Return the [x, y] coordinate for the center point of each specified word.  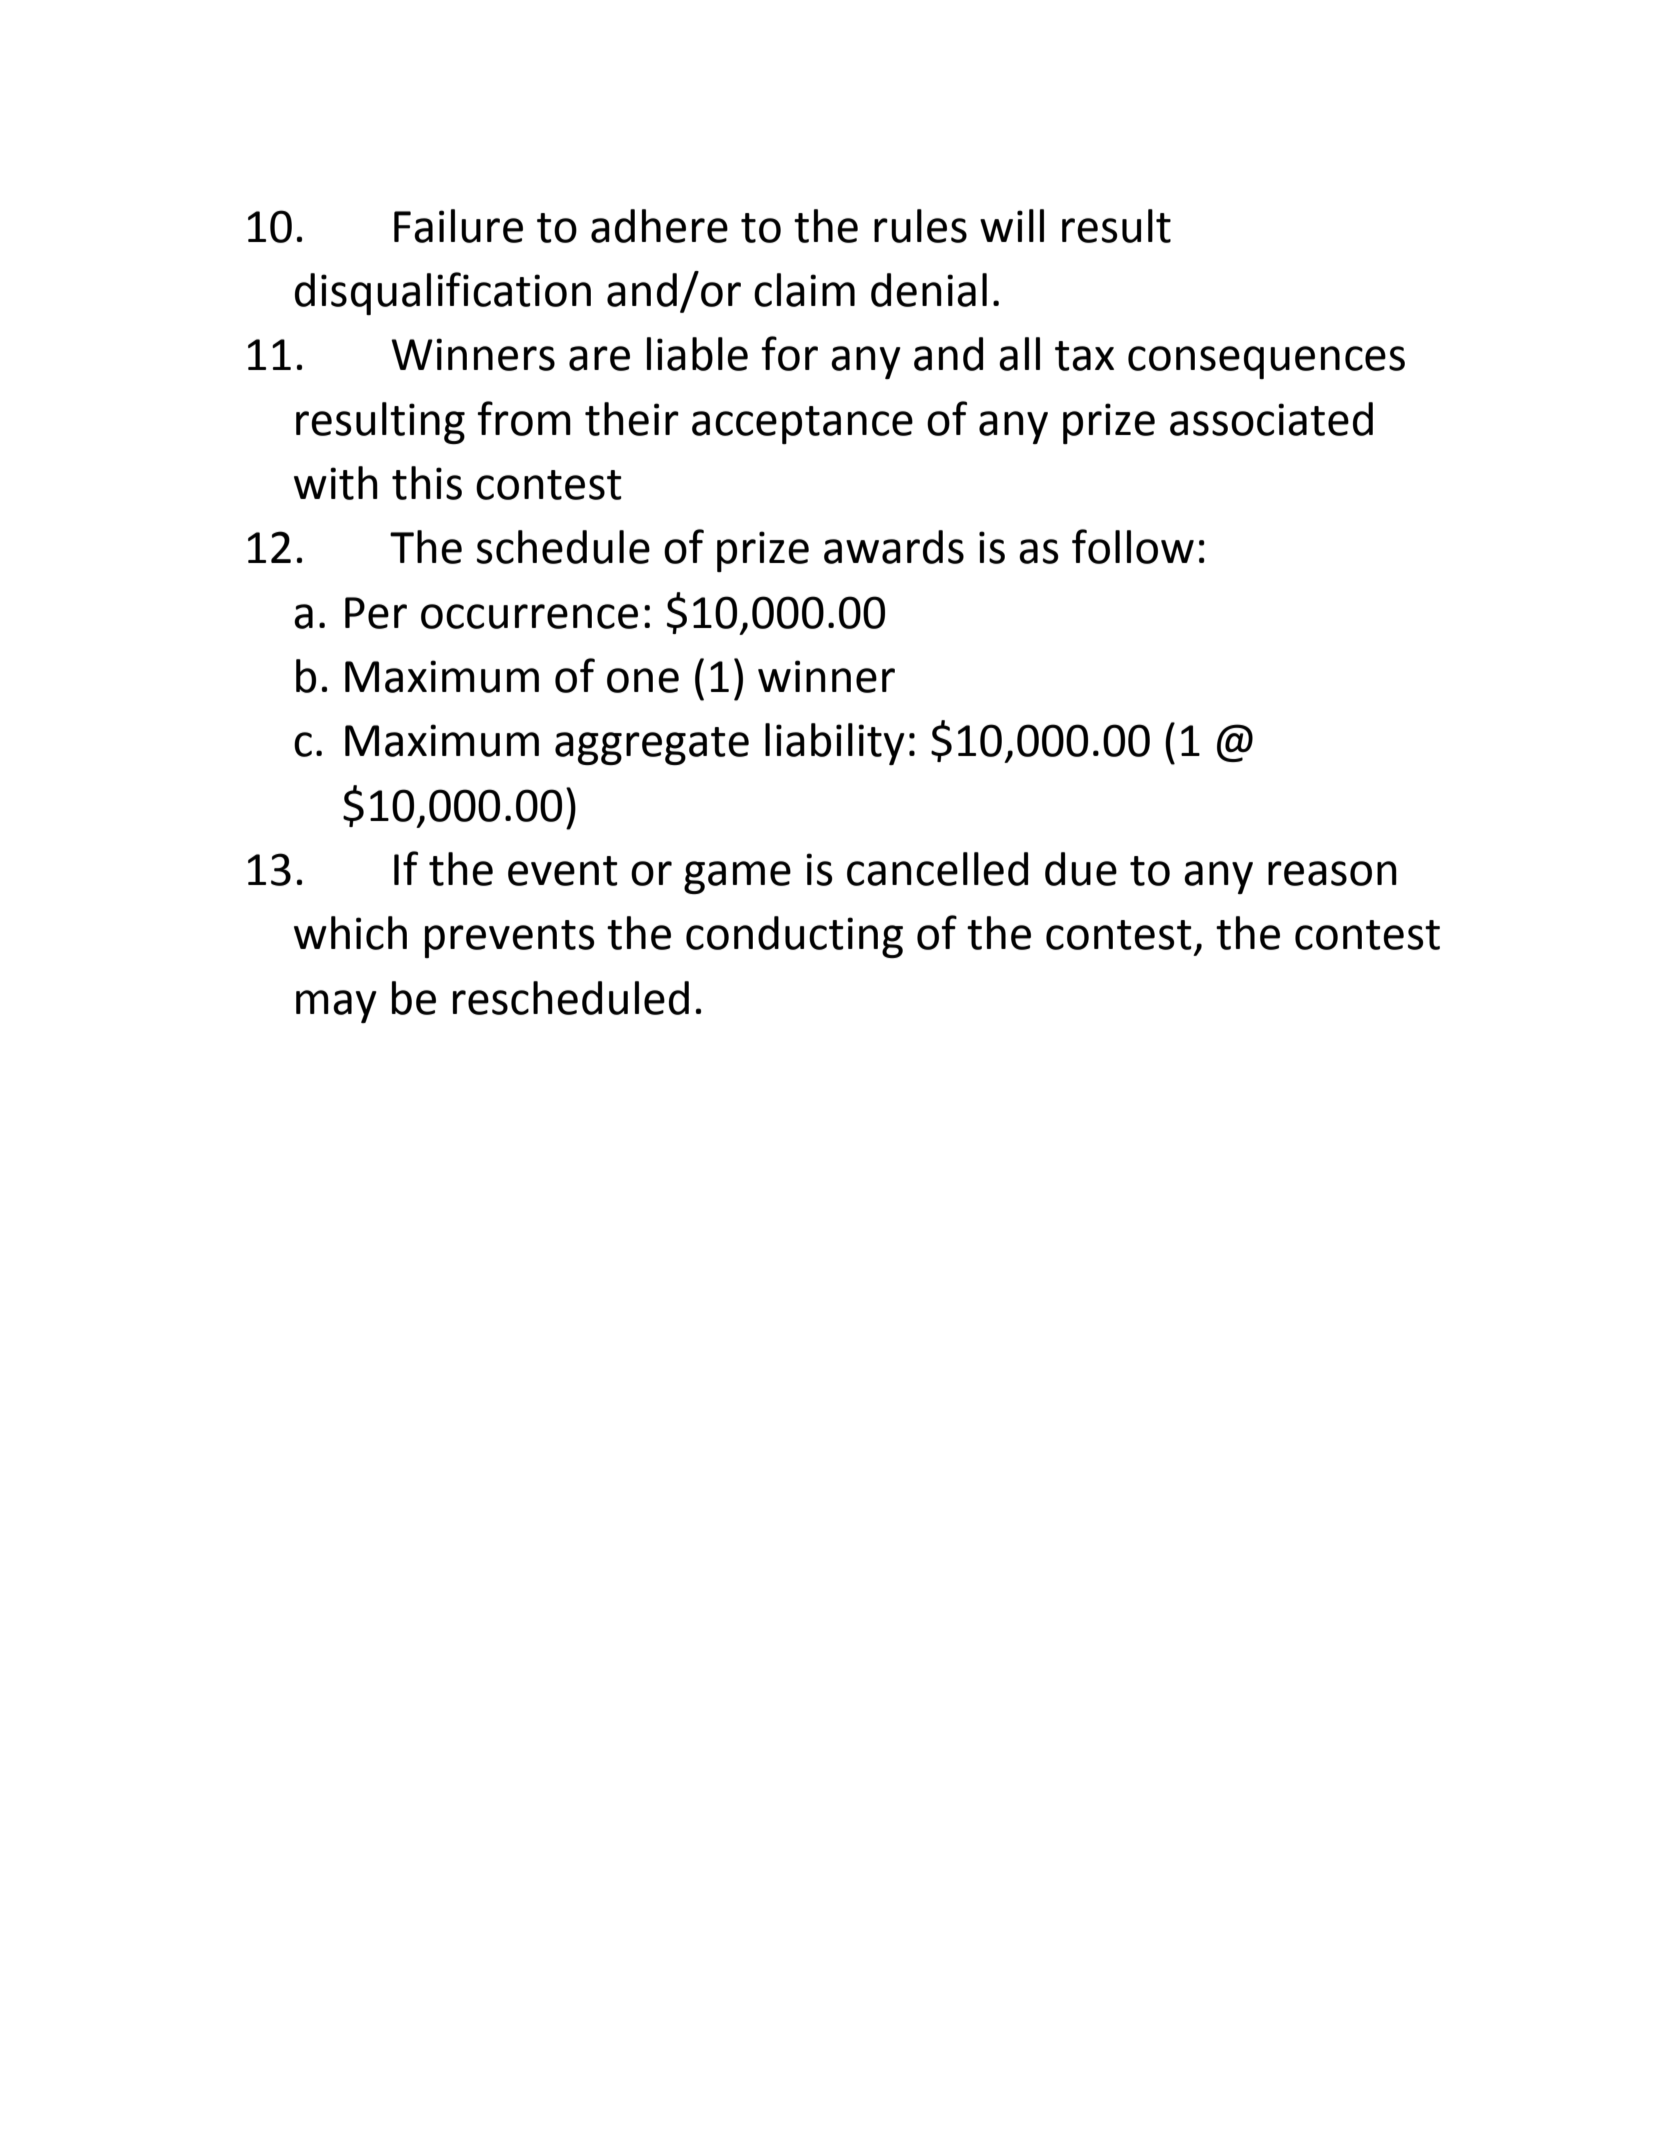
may [336, 1006]
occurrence [529, 616]
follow [1133, 546]
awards [894, 547]
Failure [458, 226]
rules [920, 226]
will [1012, 225]
